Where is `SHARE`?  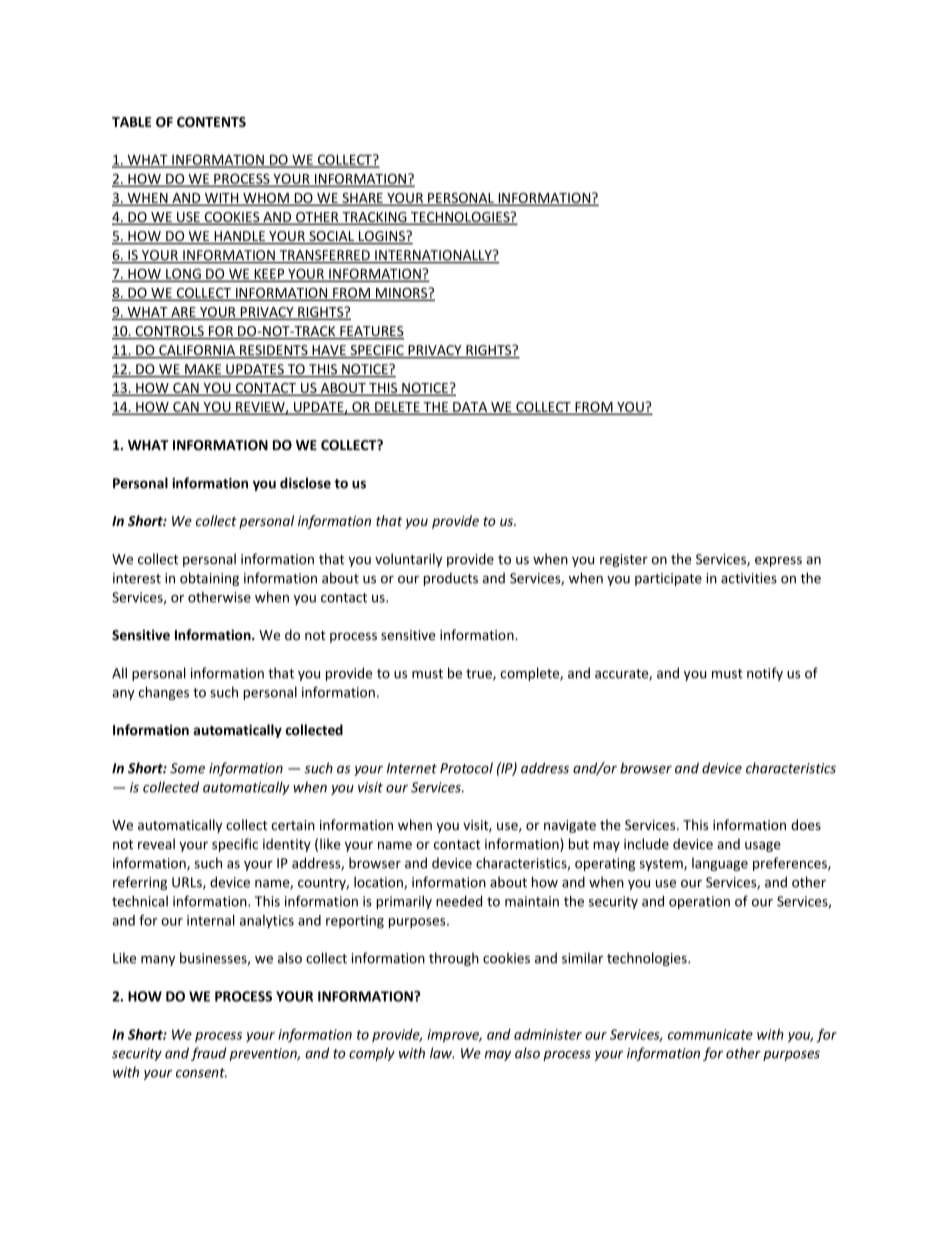 SHARE is located at coordinates (362, 199).
